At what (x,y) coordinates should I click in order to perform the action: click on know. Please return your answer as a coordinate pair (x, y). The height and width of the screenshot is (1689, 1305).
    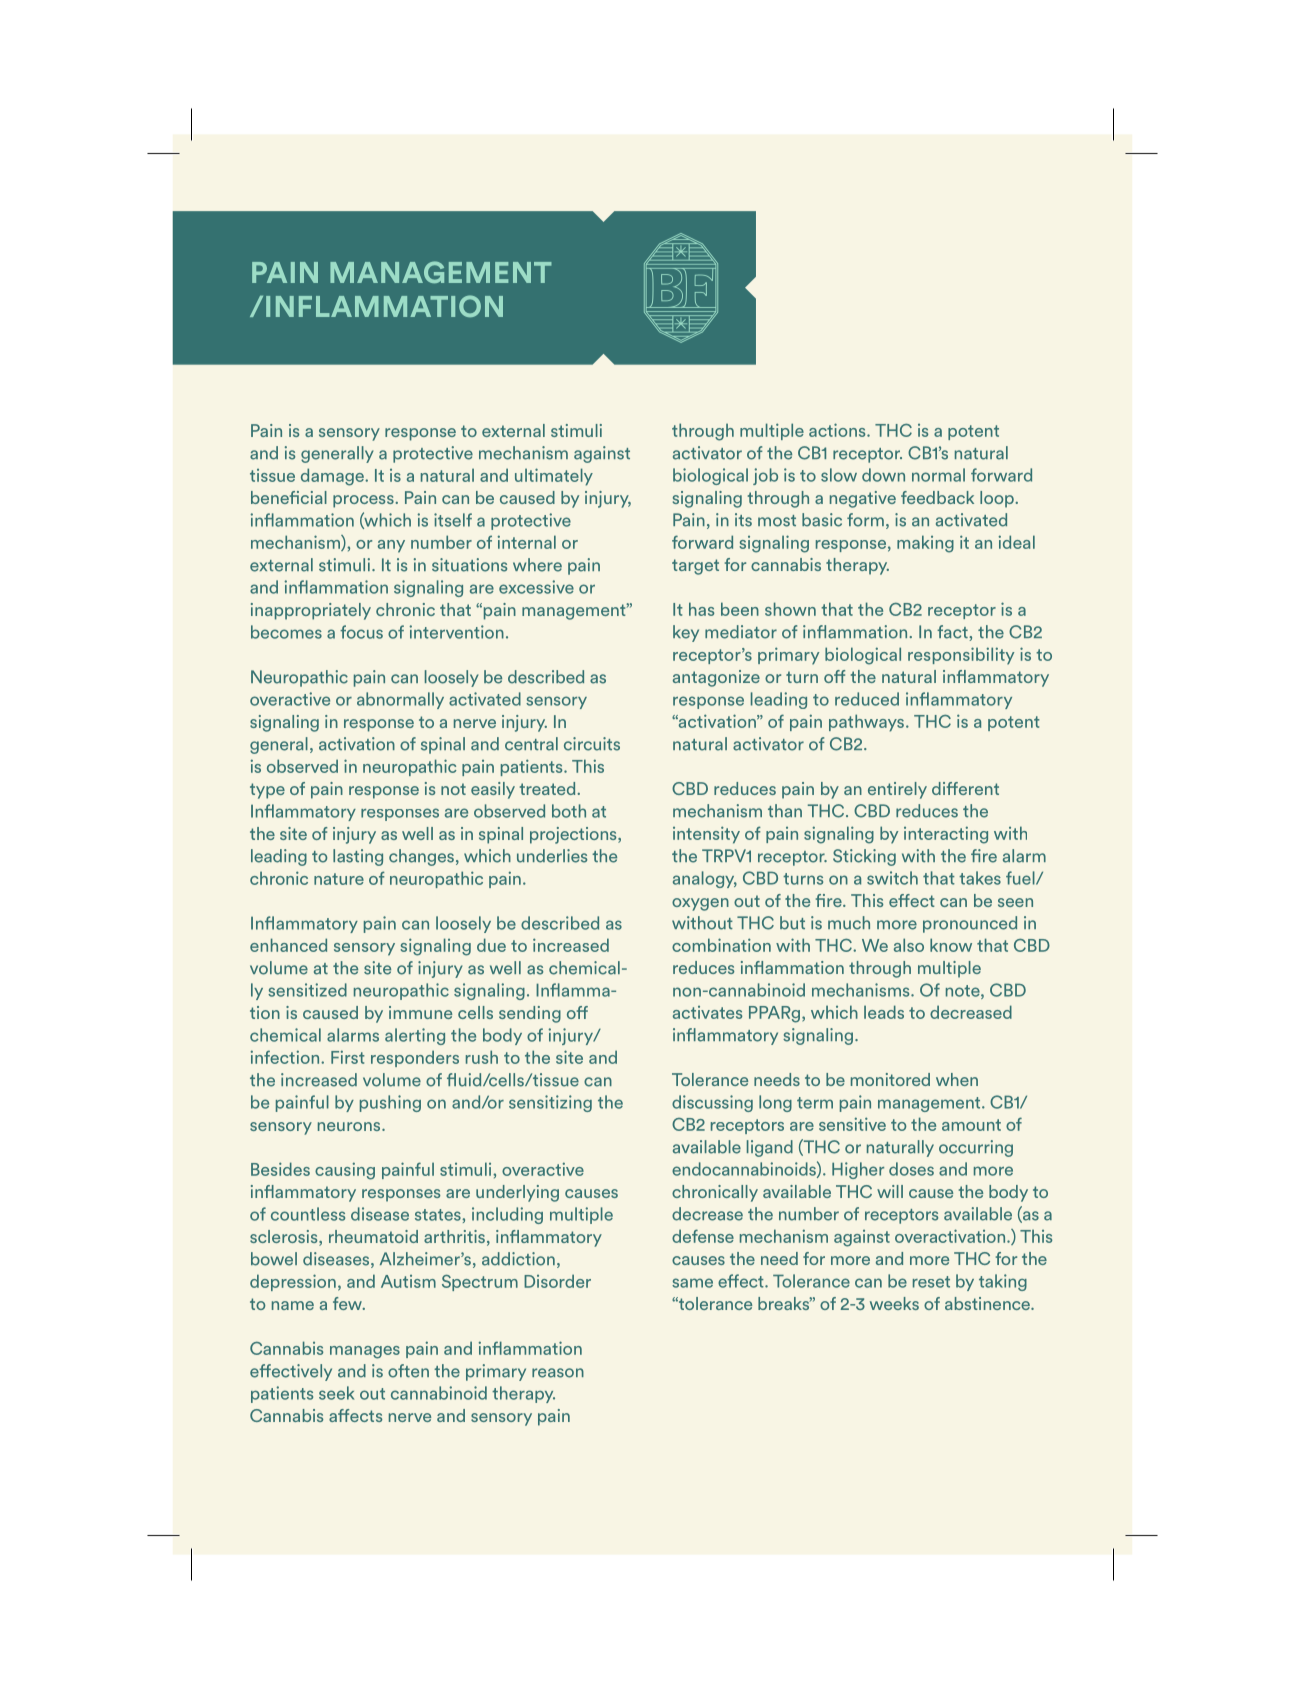
    Looking at the image, I should click on (951, 945).
